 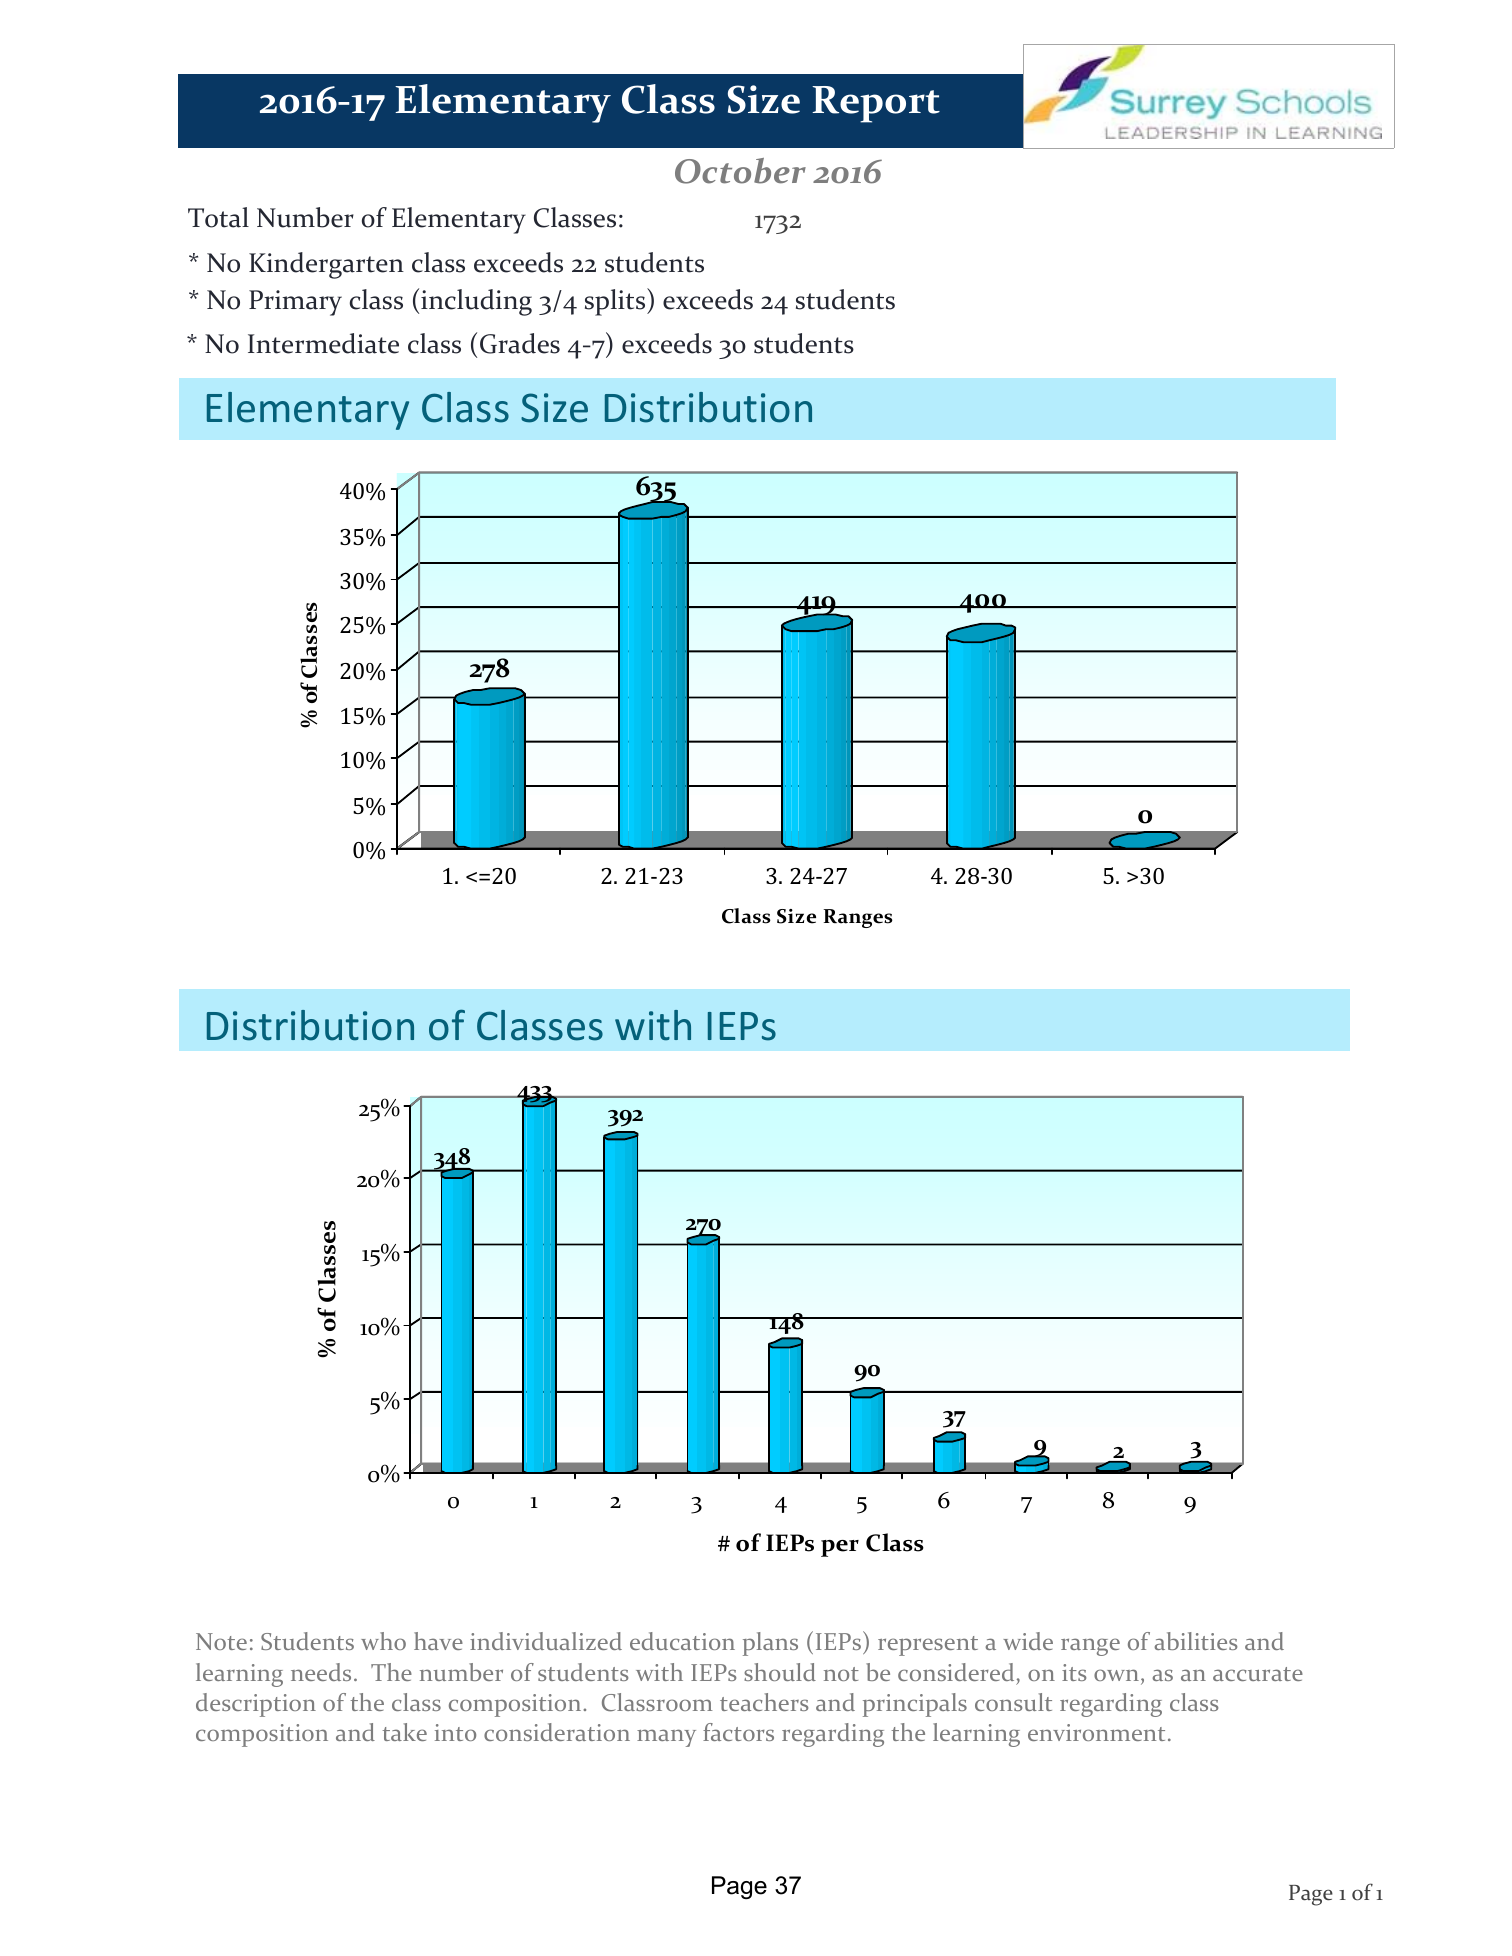 I want to click on needs, so click(x=321, y=1672).
